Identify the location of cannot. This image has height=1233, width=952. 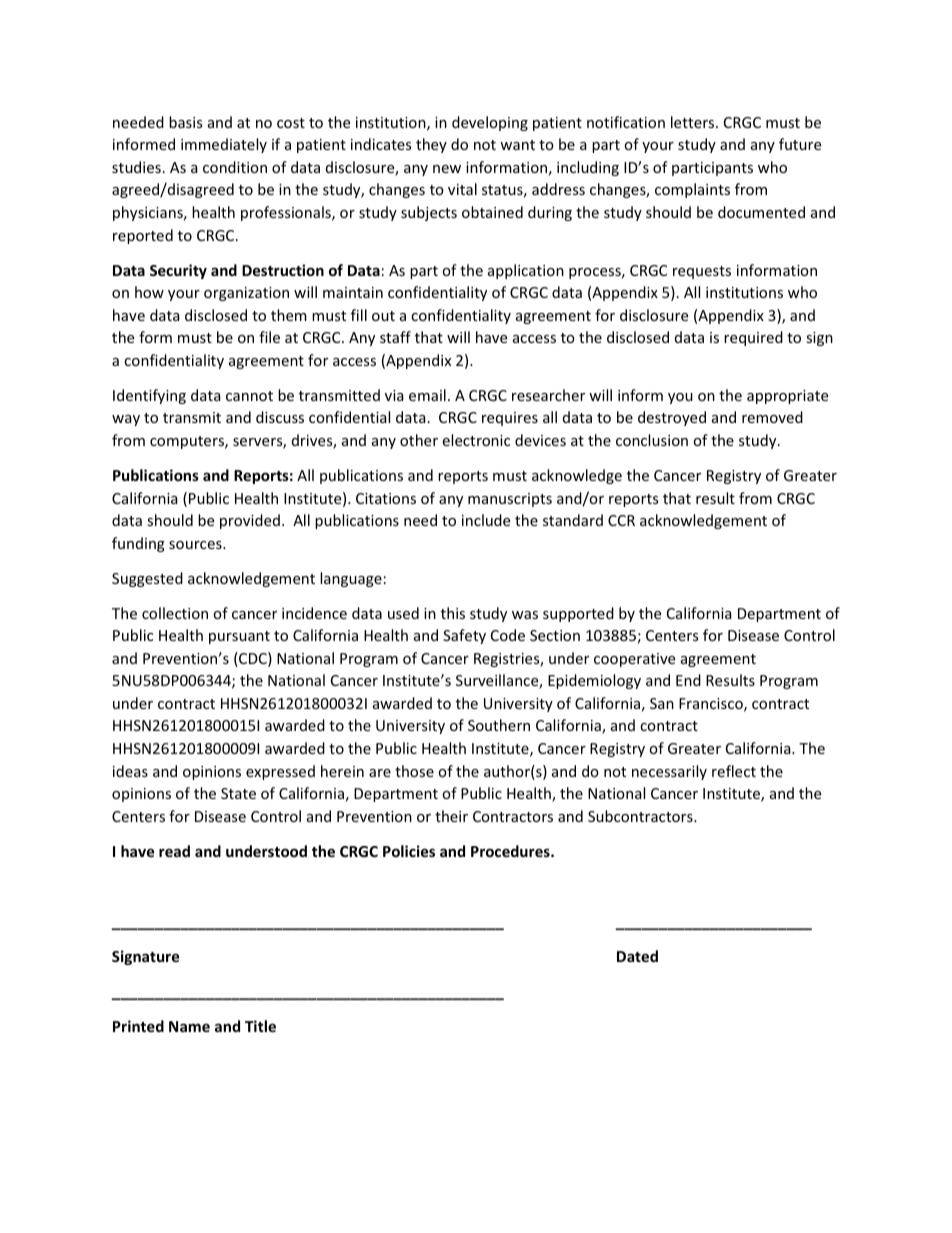
(249, 396).
